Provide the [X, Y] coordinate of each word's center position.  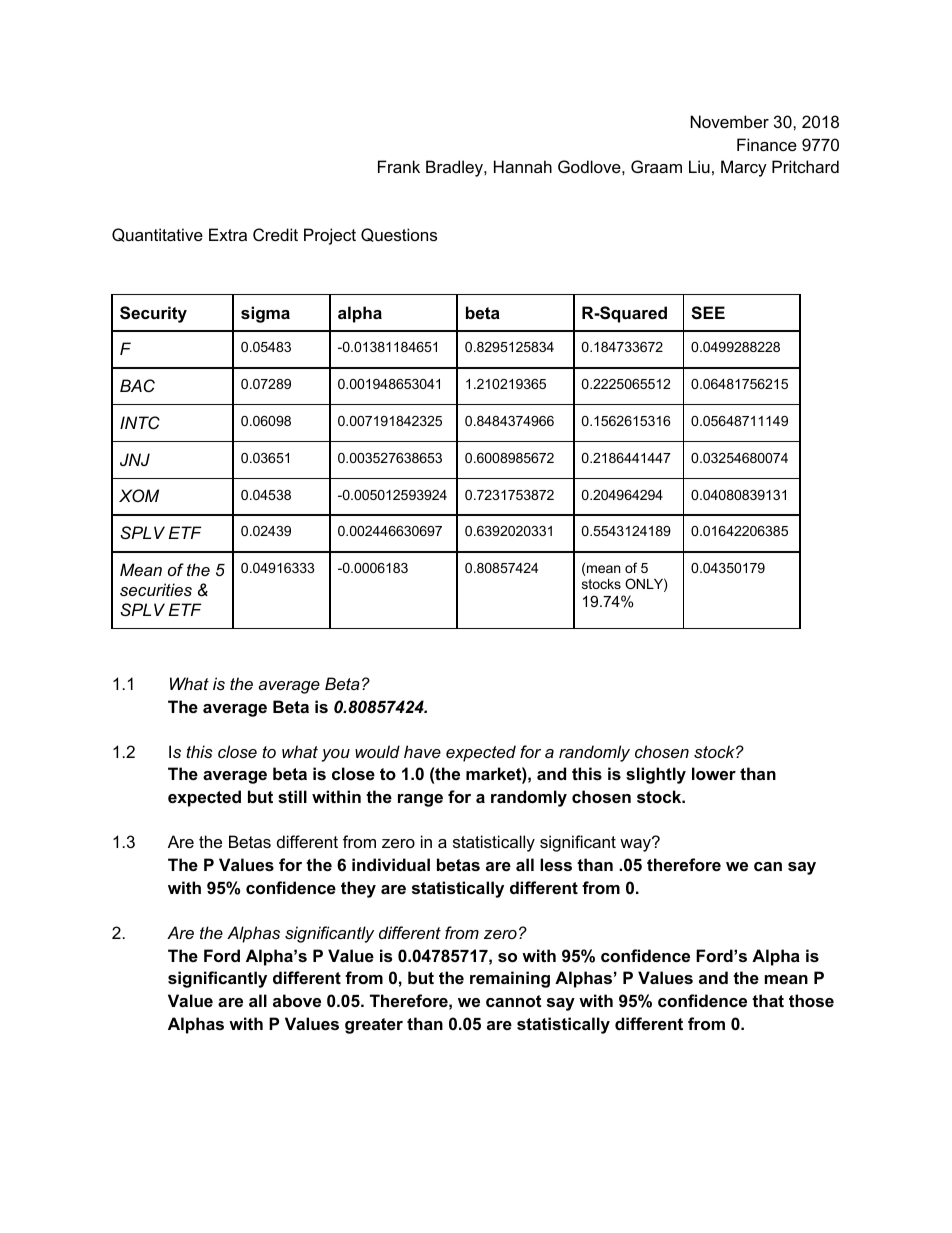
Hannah [523, 166]
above [297, 1000]
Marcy [744, 168]
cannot [513, 1001]
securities [156, 589]
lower [714, 773]
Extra [228, 234]
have [422, 751]
